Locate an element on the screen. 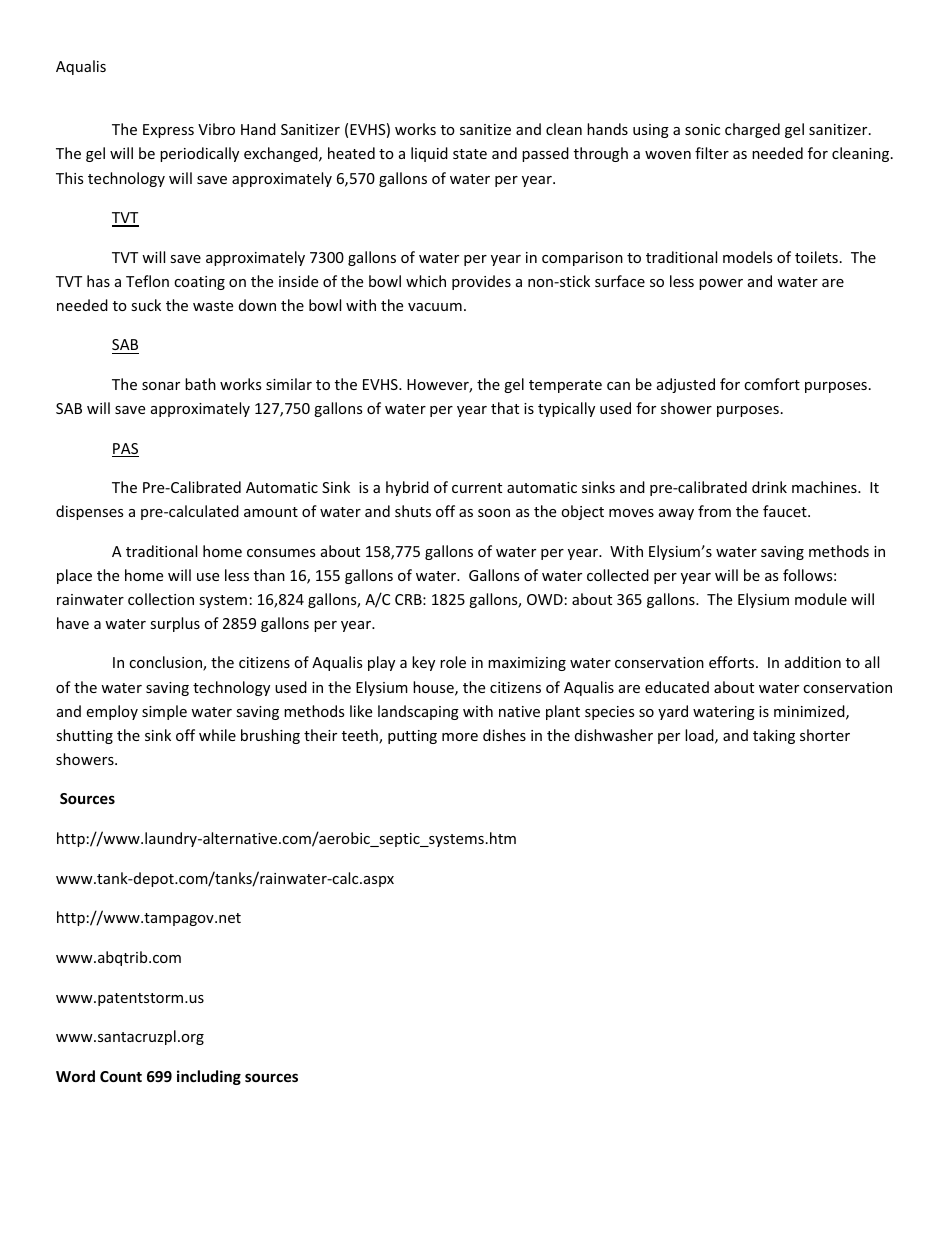 The height and width of the screenshot is (1233, 952). filter is located at coordinates (712, 153).
